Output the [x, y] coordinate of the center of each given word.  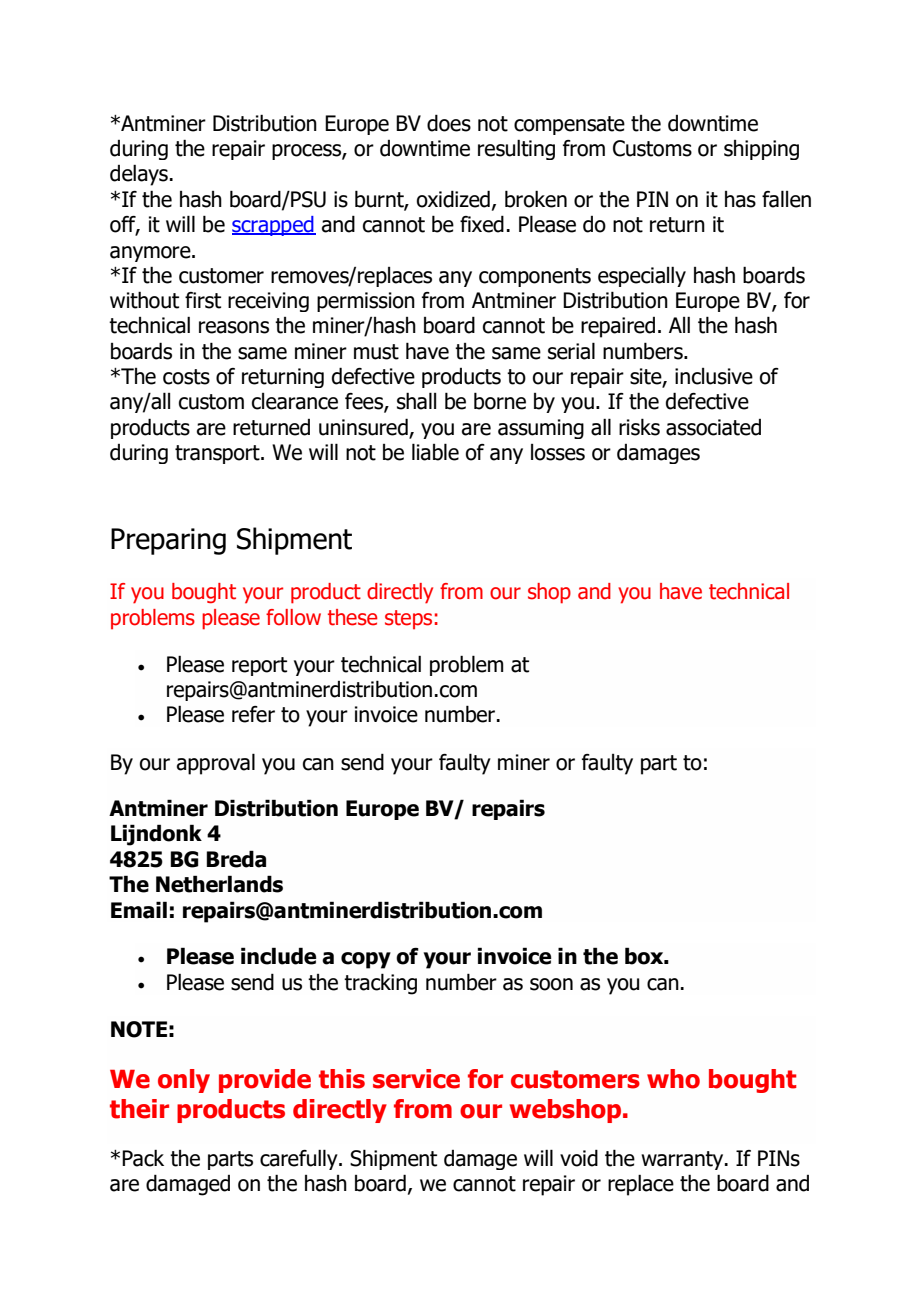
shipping [761, 150]
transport [218, 454]
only [184, 1081]
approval [216, 764]
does [449, 123]
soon [551, 984]
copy [366, 960]
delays [139, 175]
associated [713, 427]
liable [435, 452]
